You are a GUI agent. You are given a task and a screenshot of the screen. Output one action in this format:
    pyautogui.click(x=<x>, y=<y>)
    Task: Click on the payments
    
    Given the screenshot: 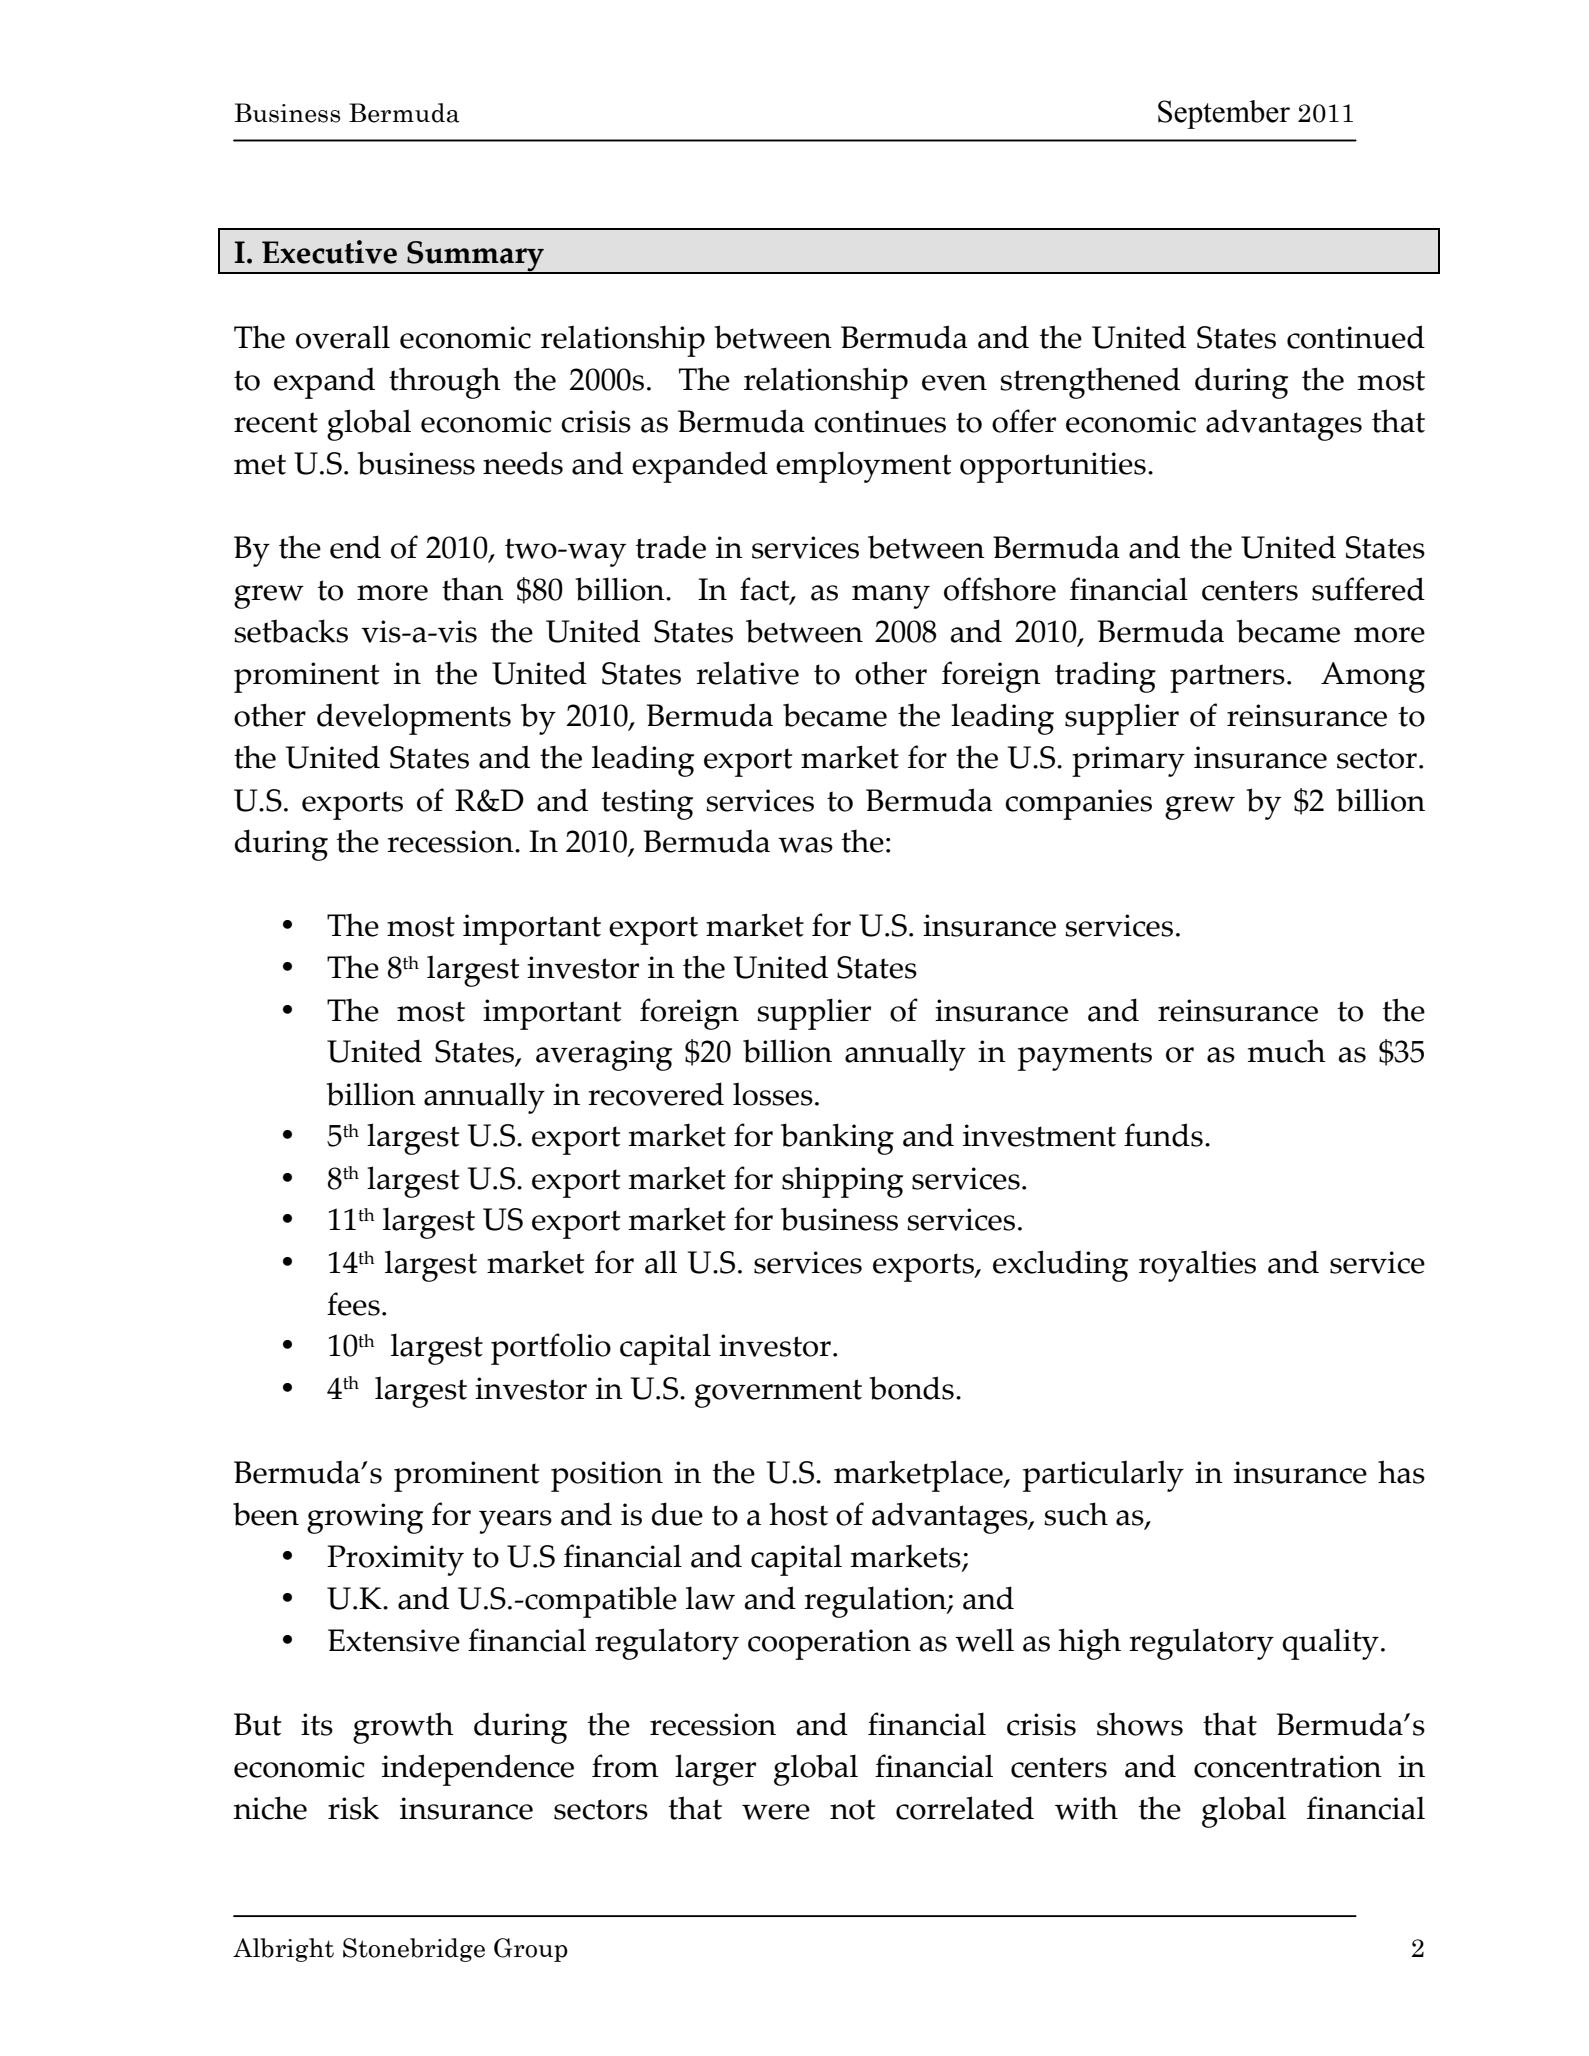 What is the action you would take?
    pyautogui.click(x=1085, y=1056)
